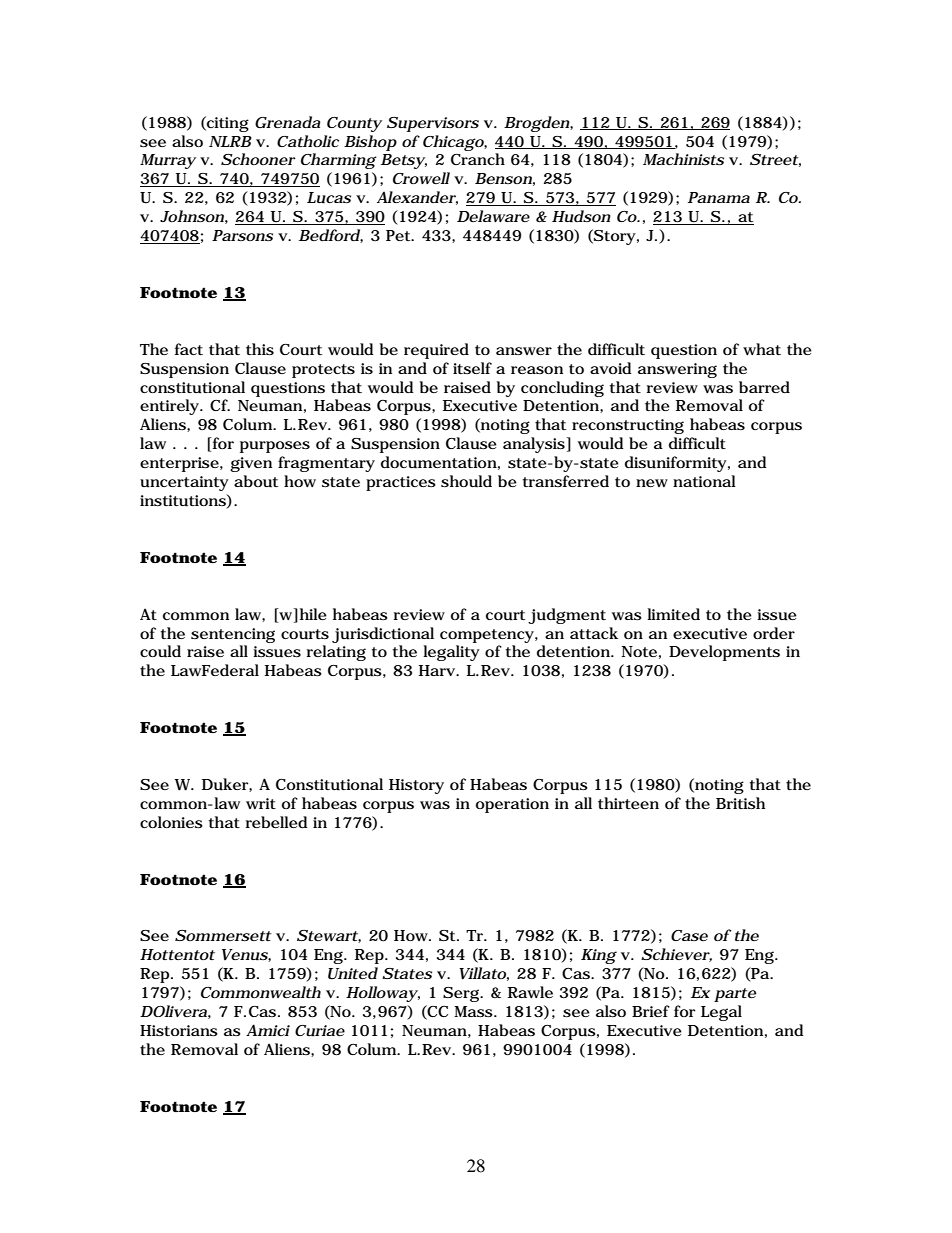  Describe the element at coordinates (454, 143) in the screenshot. I see `Chicago` at that location.
